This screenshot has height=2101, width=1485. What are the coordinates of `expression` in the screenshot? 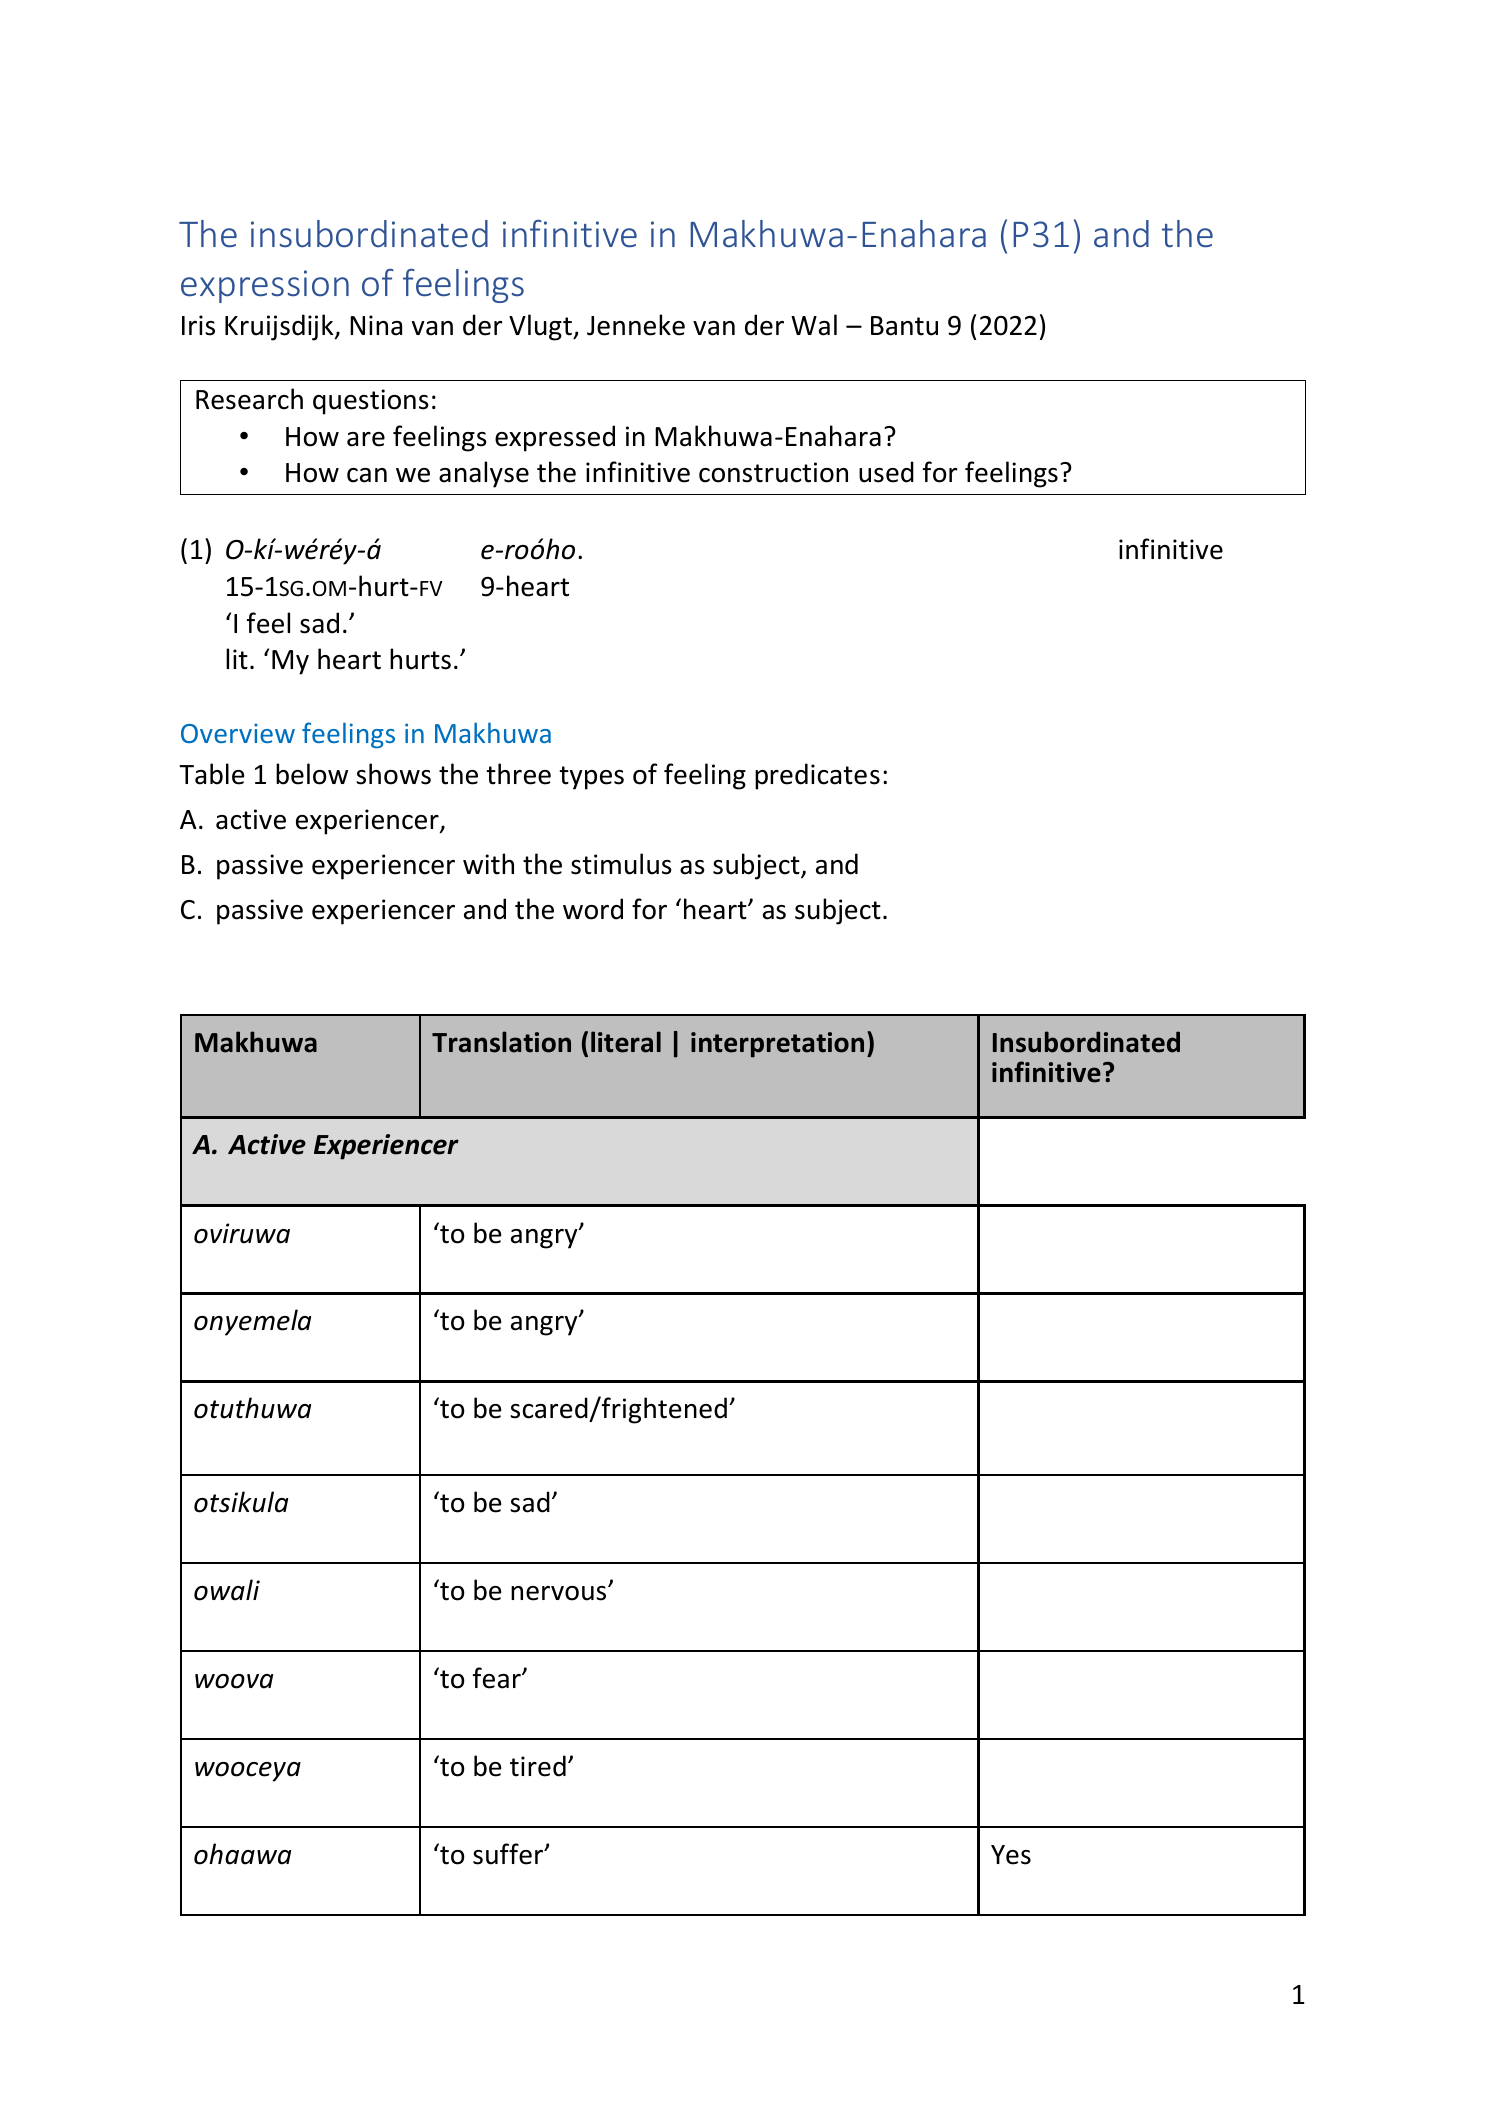 It's located at (265, 286).
